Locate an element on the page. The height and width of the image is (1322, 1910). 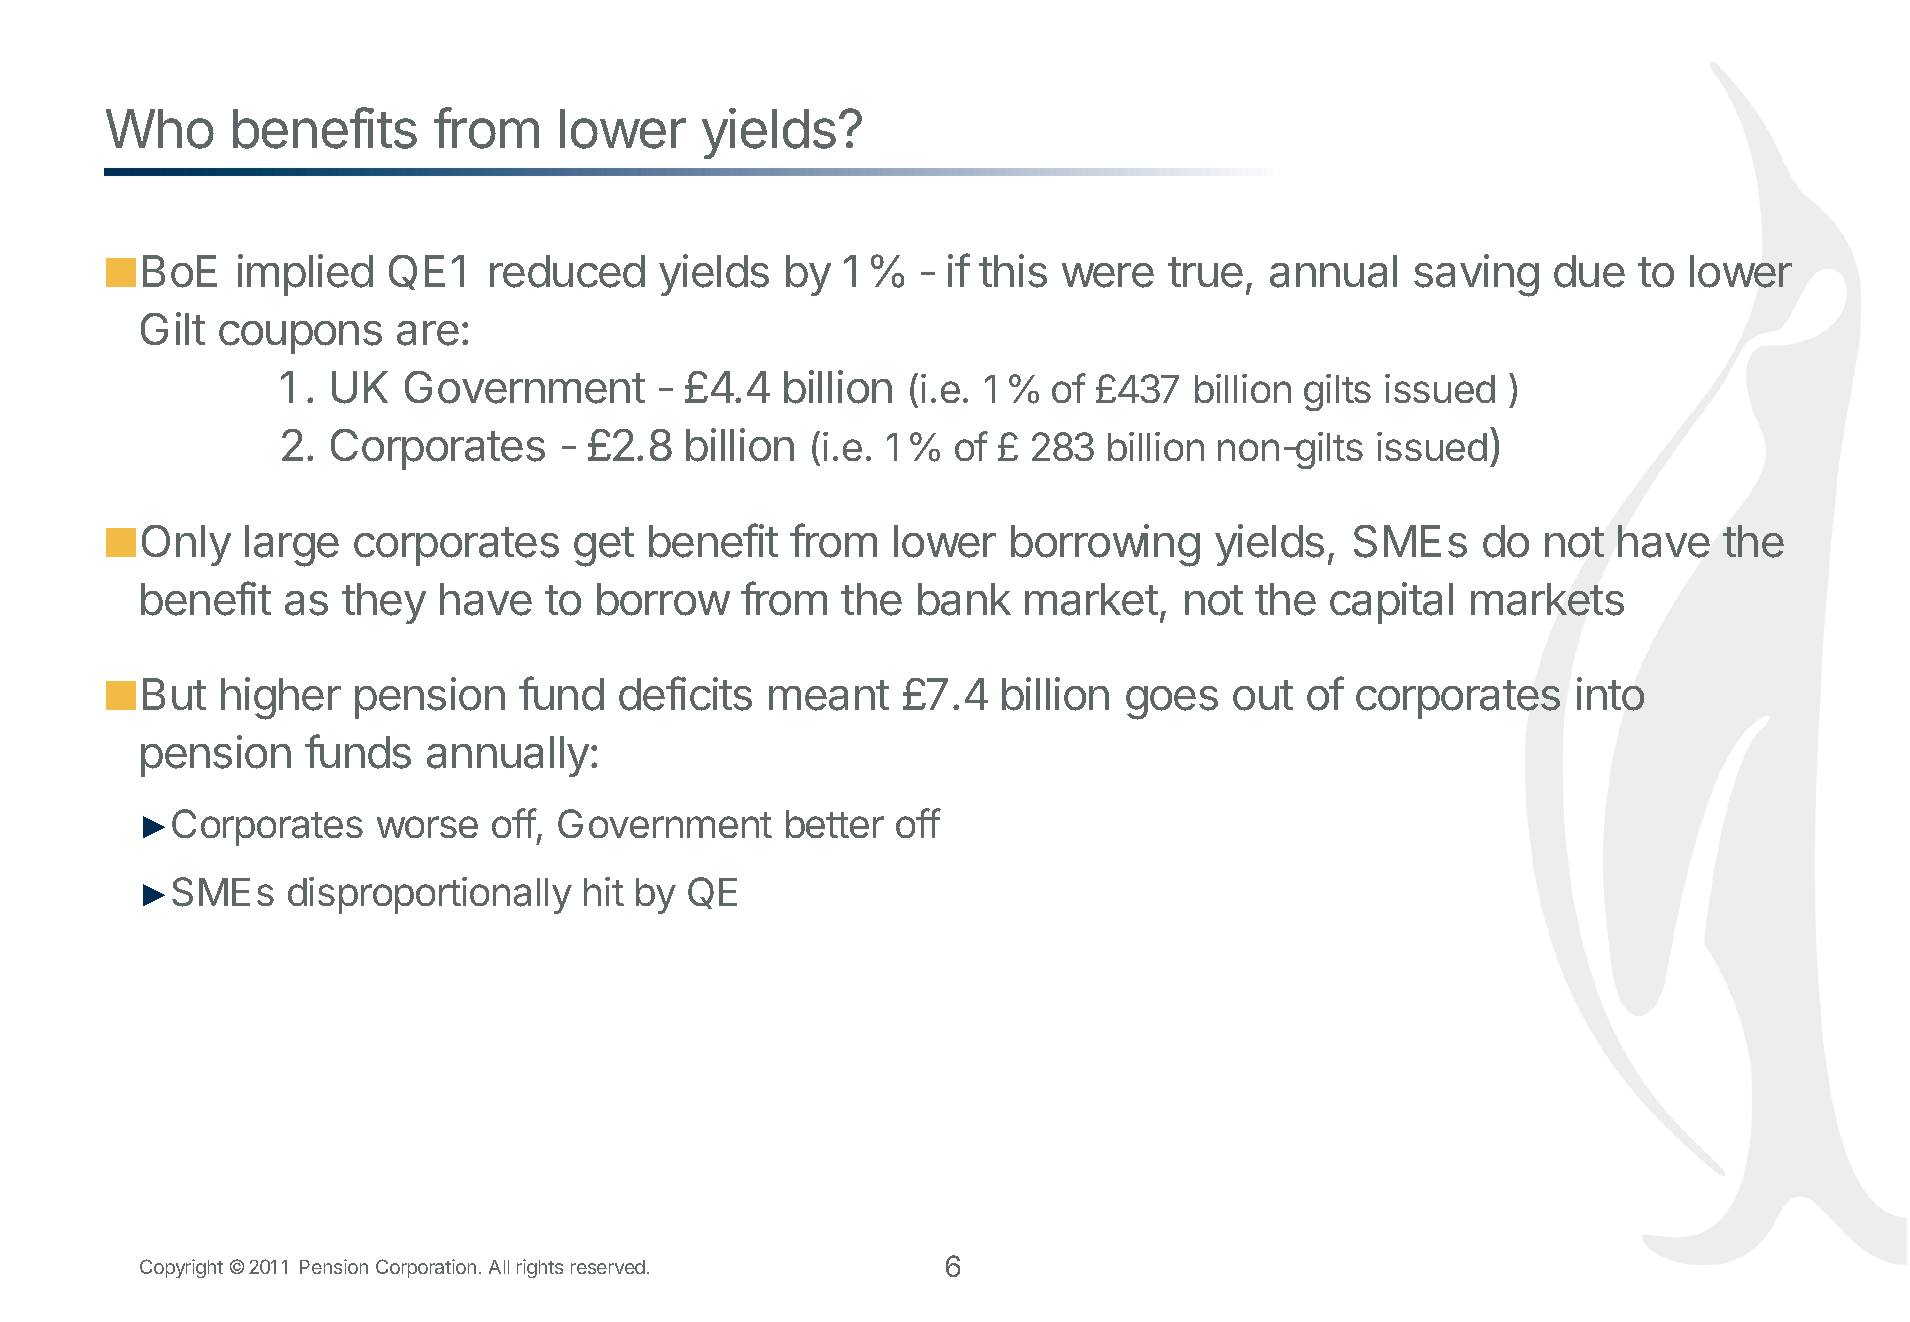
Corporation is located at coordinates (426, 1268).
